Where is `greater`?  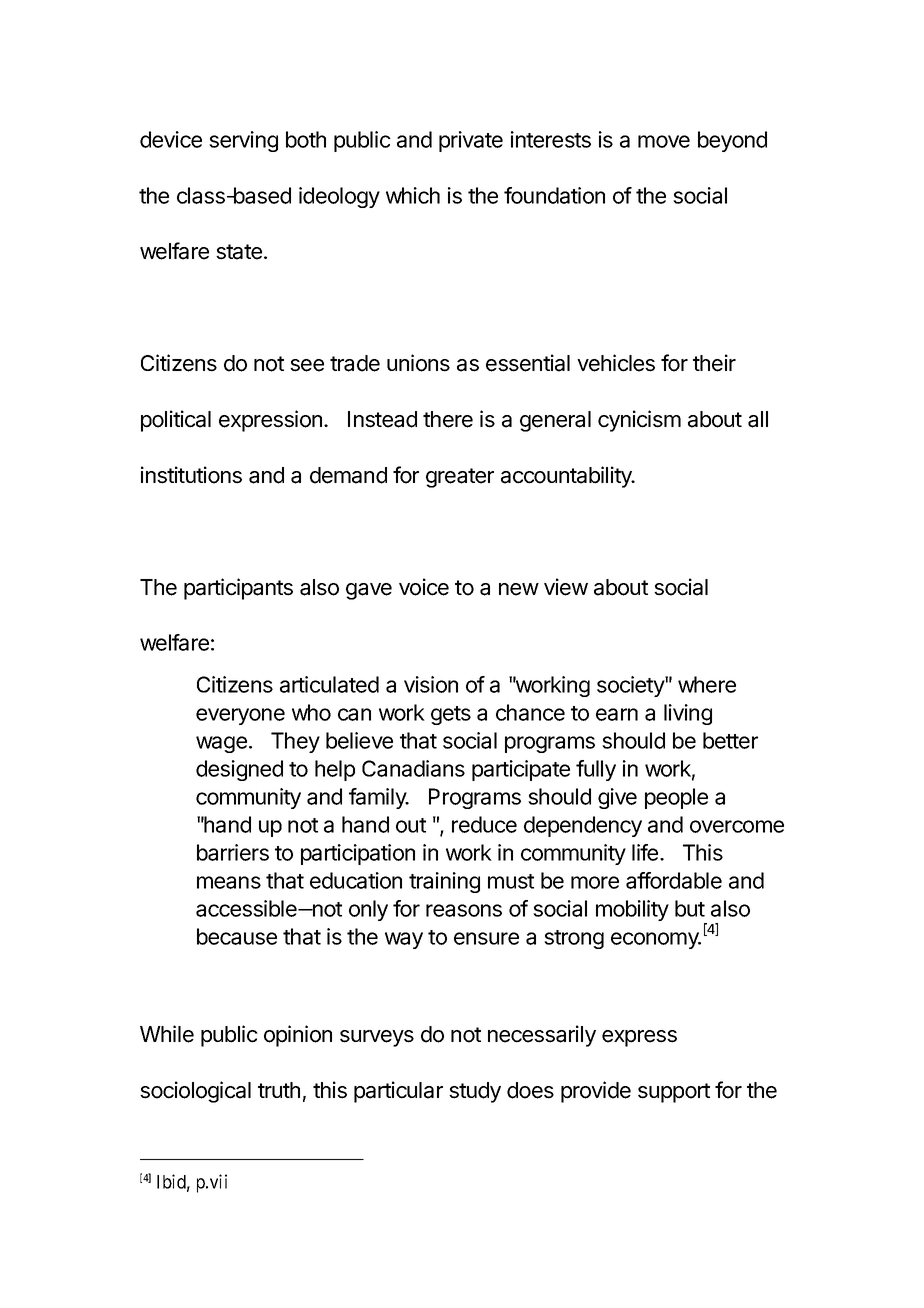 greater is located at coordinates (460, 478).
